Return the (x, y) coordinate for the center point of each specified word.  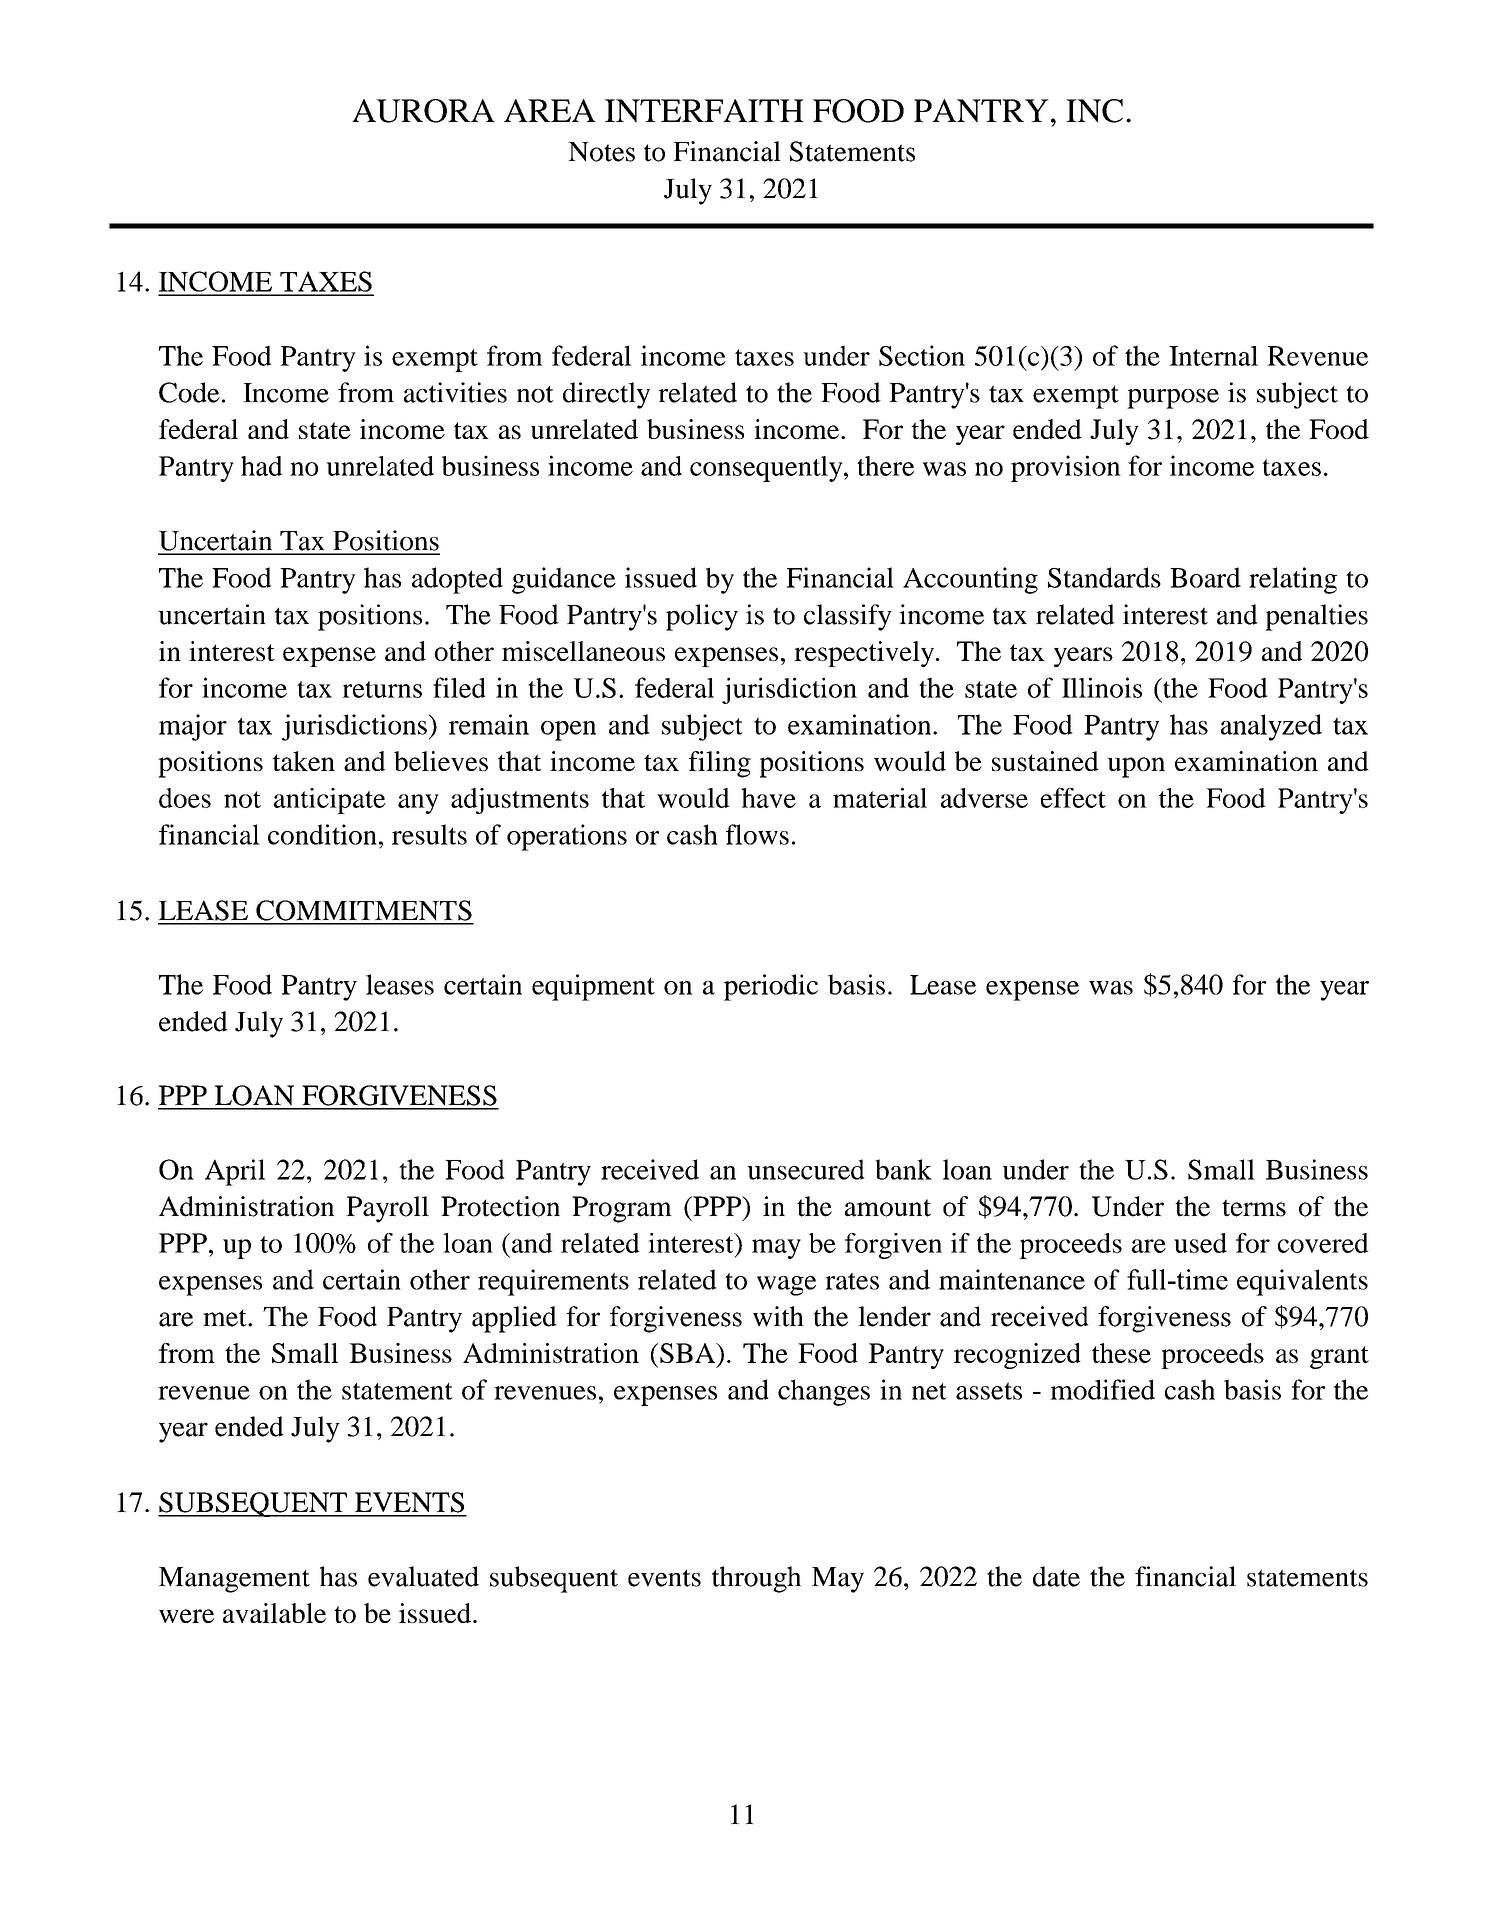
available (274, 1613)
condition (322, 834)
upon (1136, 767)
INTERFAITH (704, 111)
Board (1205, 577)
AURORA (423, 111)
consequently (767, 469)
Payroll (387, 1209)
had (262, 466)
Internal (1213, 356)
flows (757, 834)
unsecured (806, 1169)
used (1200, 1243)
